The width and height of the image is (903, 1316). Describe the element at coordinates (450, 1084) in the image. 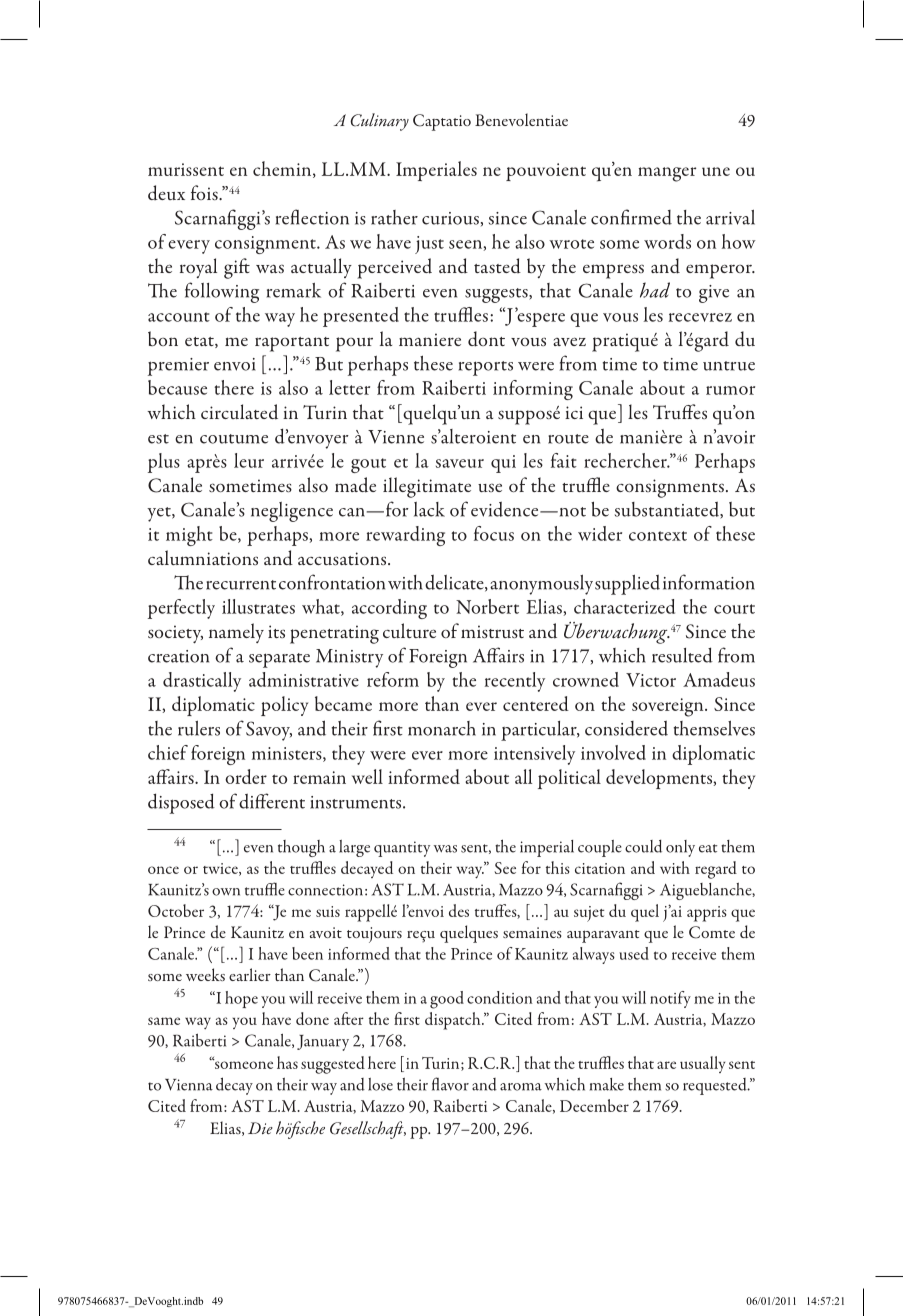

I see `flavor` at that location.
